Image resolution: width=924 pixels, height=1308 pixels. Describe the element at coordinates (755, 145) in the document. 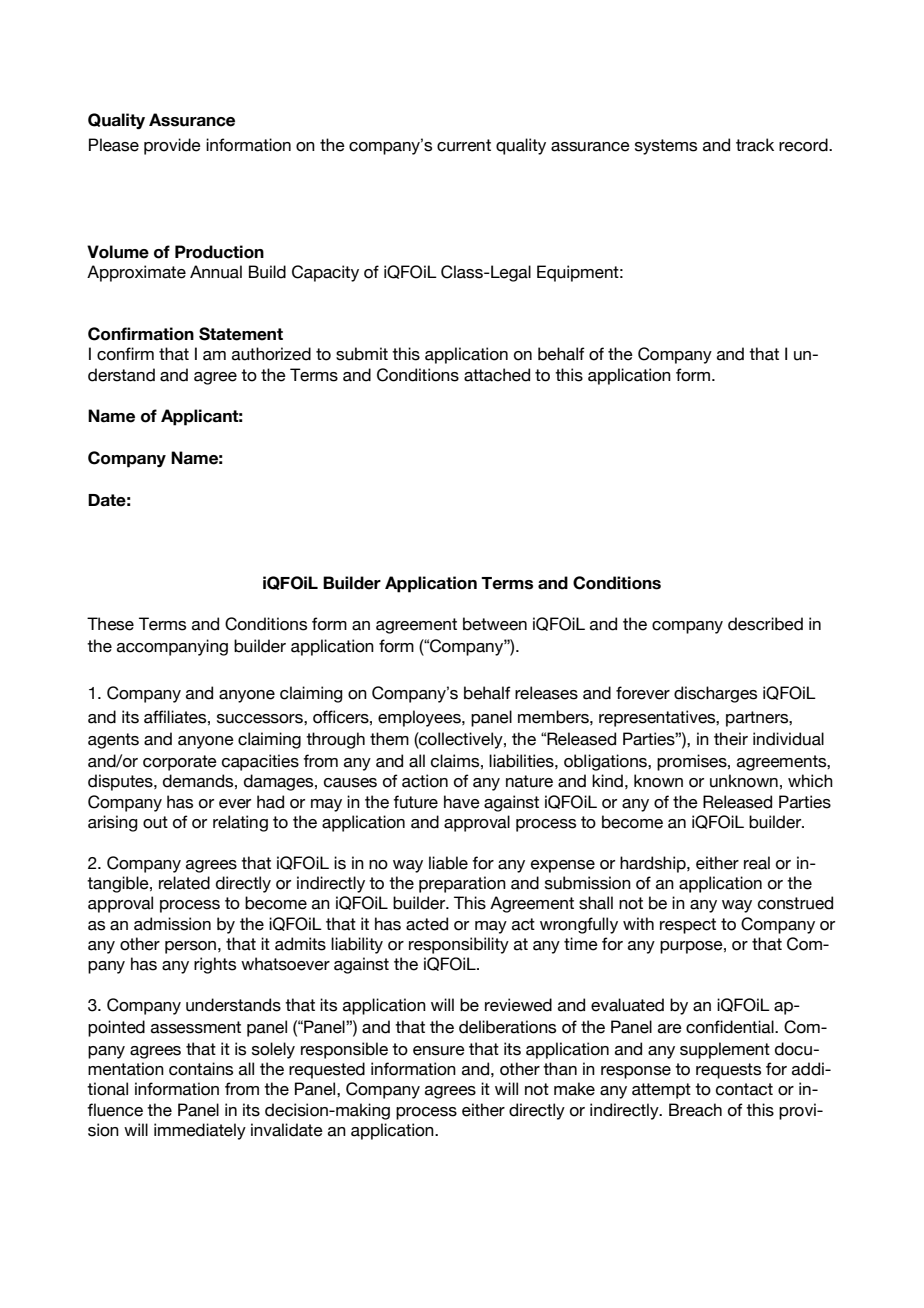

I see `track` at that location.
